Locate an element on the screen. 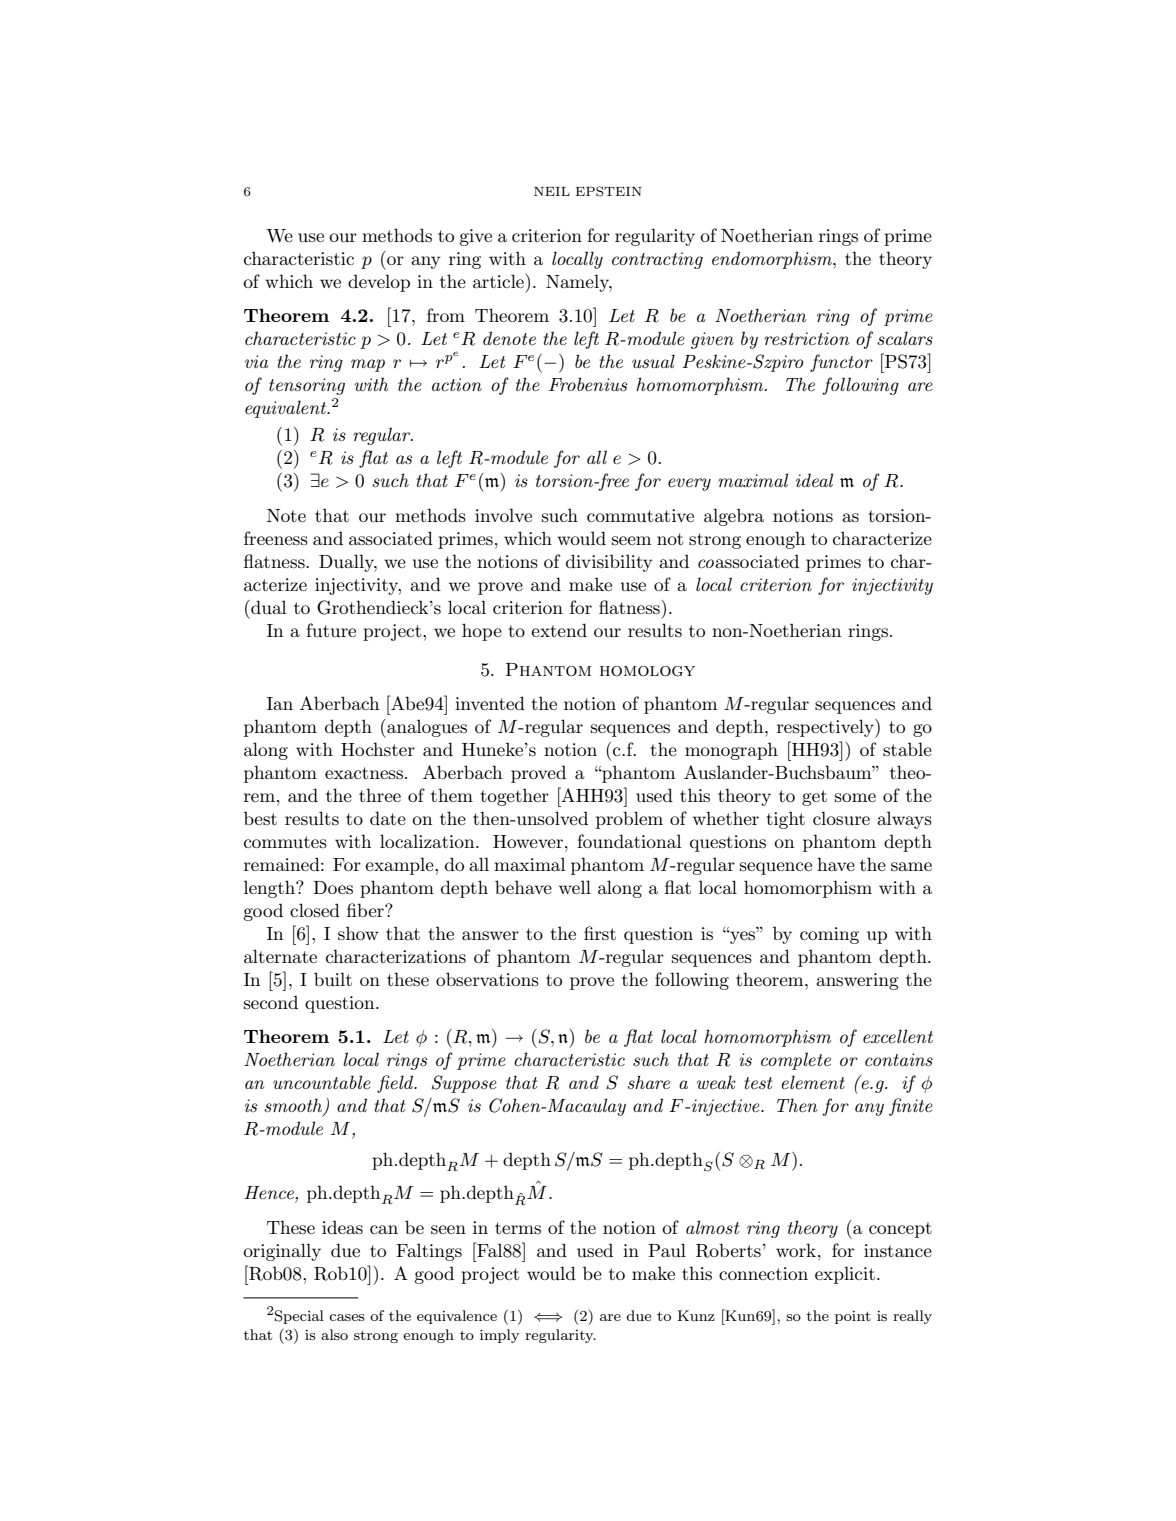  exactness is located at coordinates (364, 773).
